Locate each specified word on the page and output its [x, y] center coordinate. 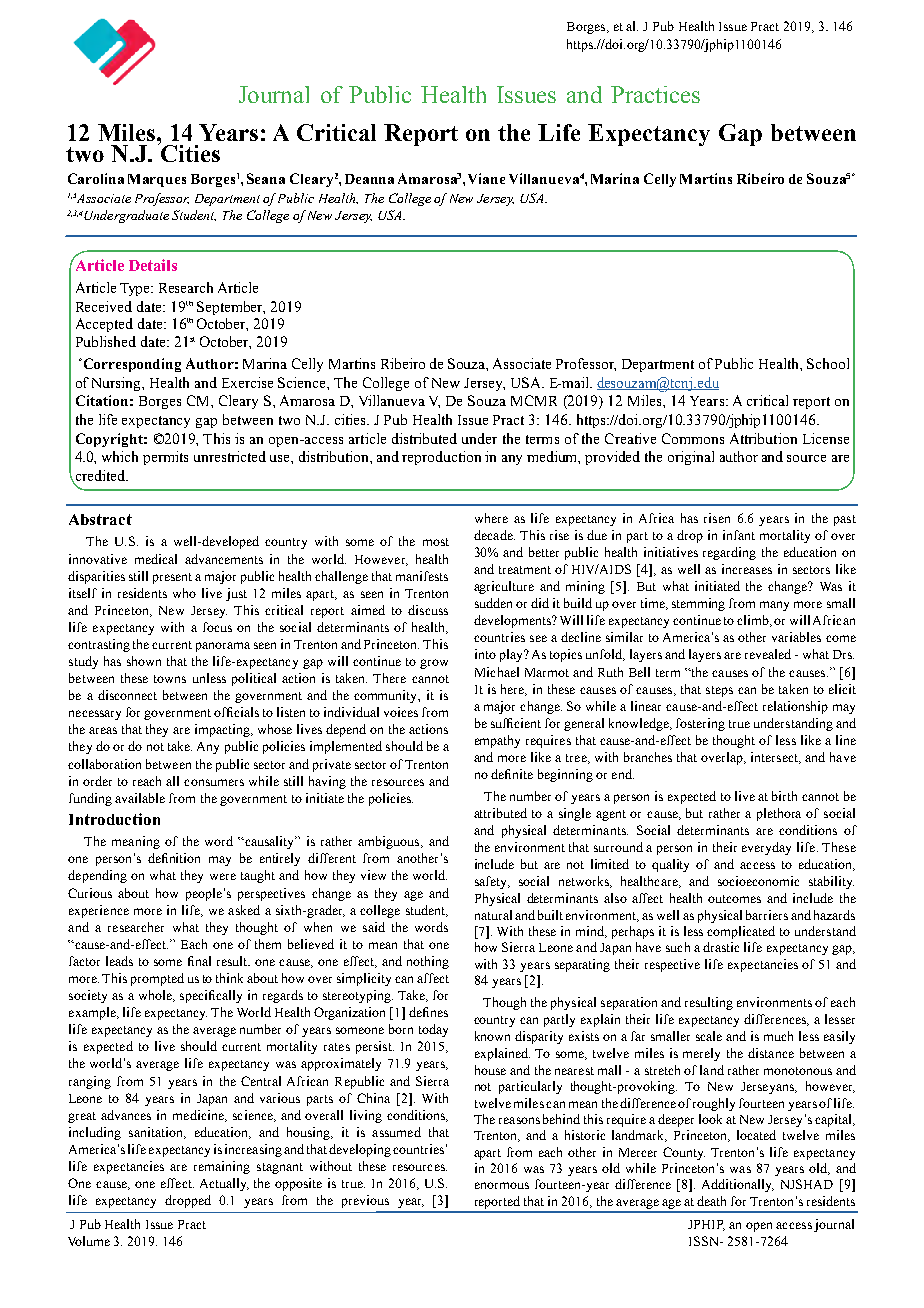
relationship [795, 707]
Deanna [369, 179]
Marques [157, 180]
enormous [502, 1185]
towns [170, 679]
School [828, 363]
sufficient [516, 723]
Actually [224, 1184]
